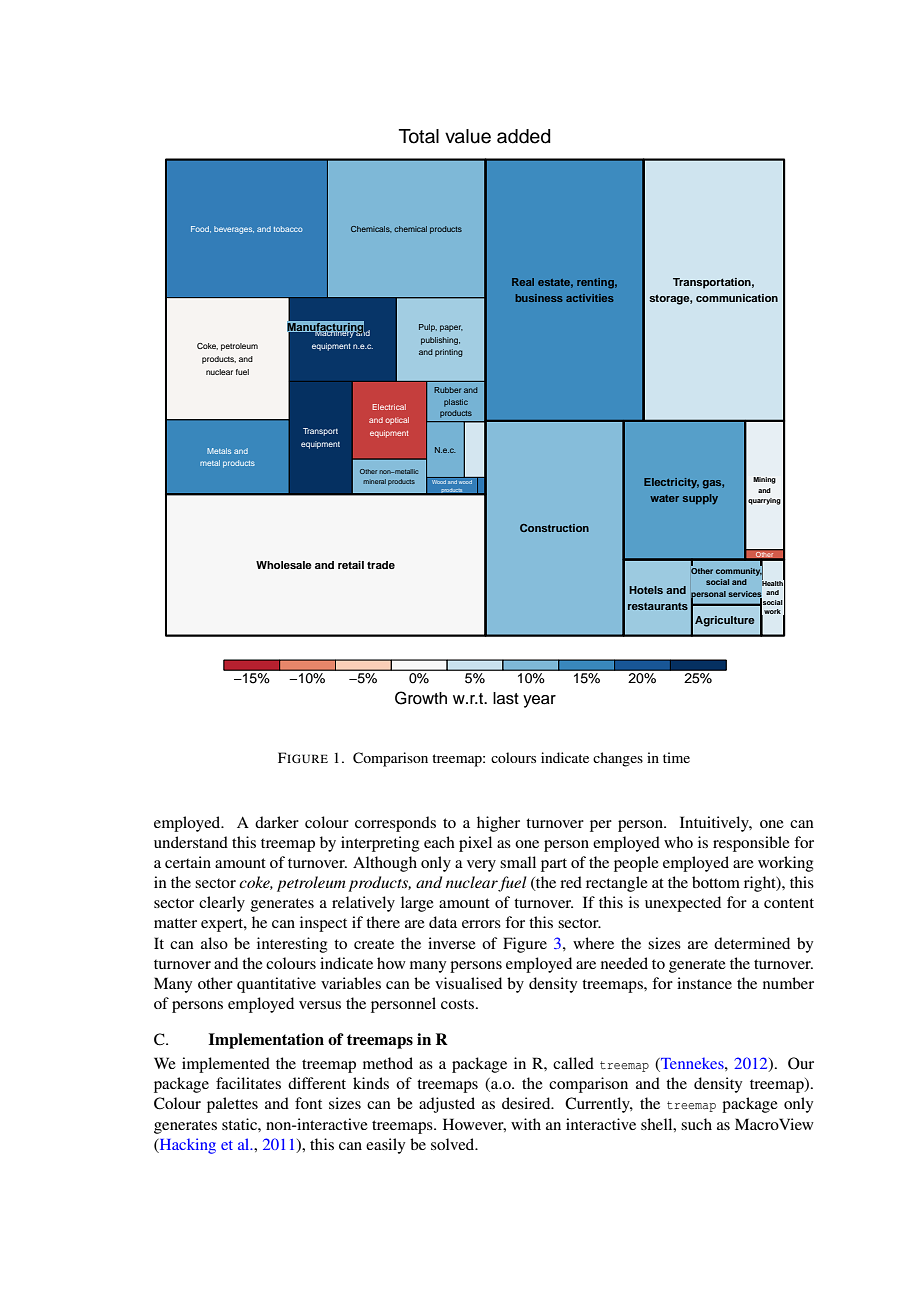 Image resolution: width=924 pixels, height=1308 pixels. I want to click on Growth, so click(421, 698).
